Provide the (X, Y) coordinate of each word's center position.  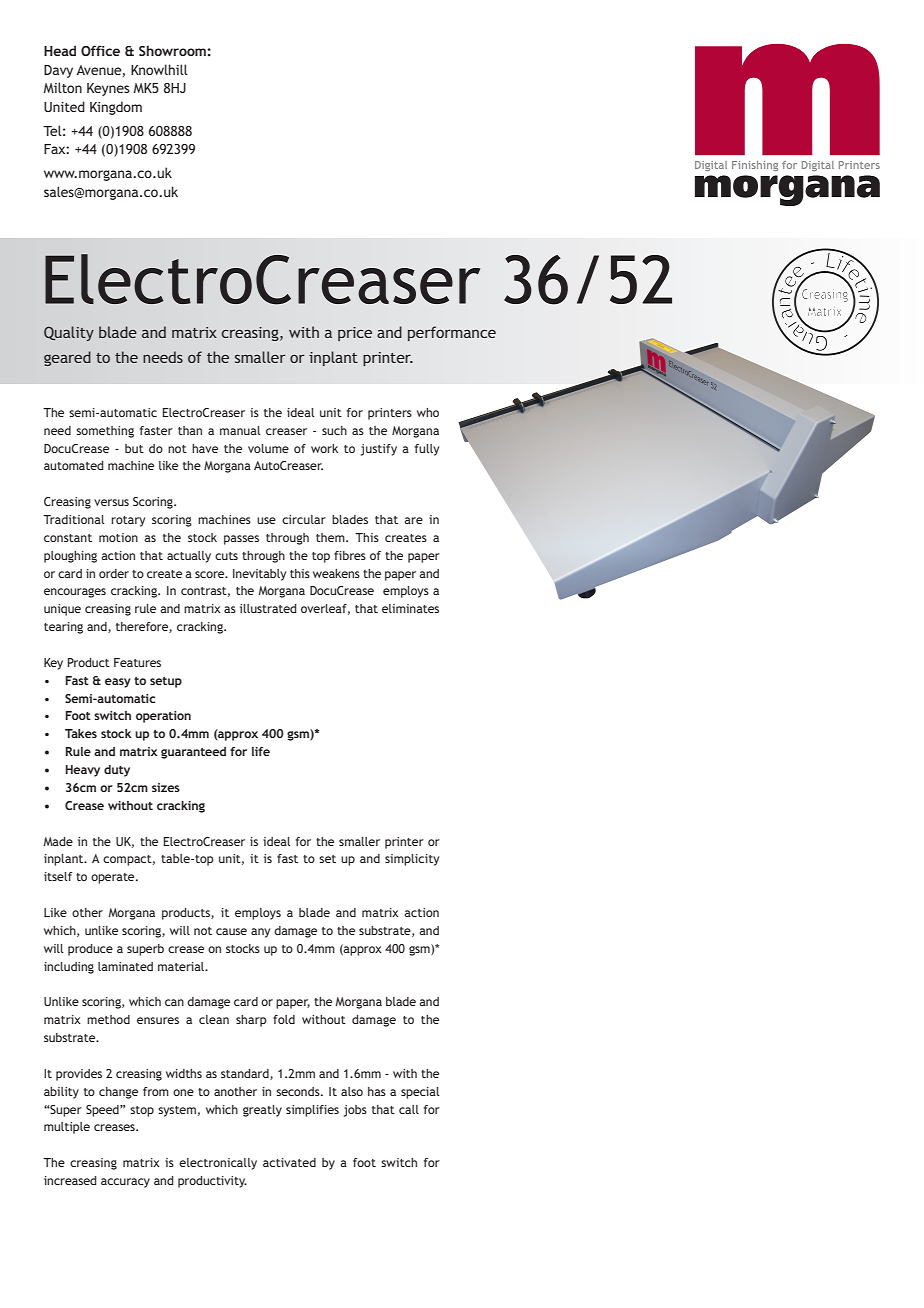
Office (100, 50)
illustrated (268, 608)
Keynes (108, 89)
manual (240, 430)
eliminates (410, 608)
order (114, 573)
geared (67, 358)
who (428, 412)
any (260, 933)
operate (114, 878)
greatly (262, 1111)
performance (452, 333)
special (420, 1093)
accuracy (125, 1183)
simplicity (412, 860)
